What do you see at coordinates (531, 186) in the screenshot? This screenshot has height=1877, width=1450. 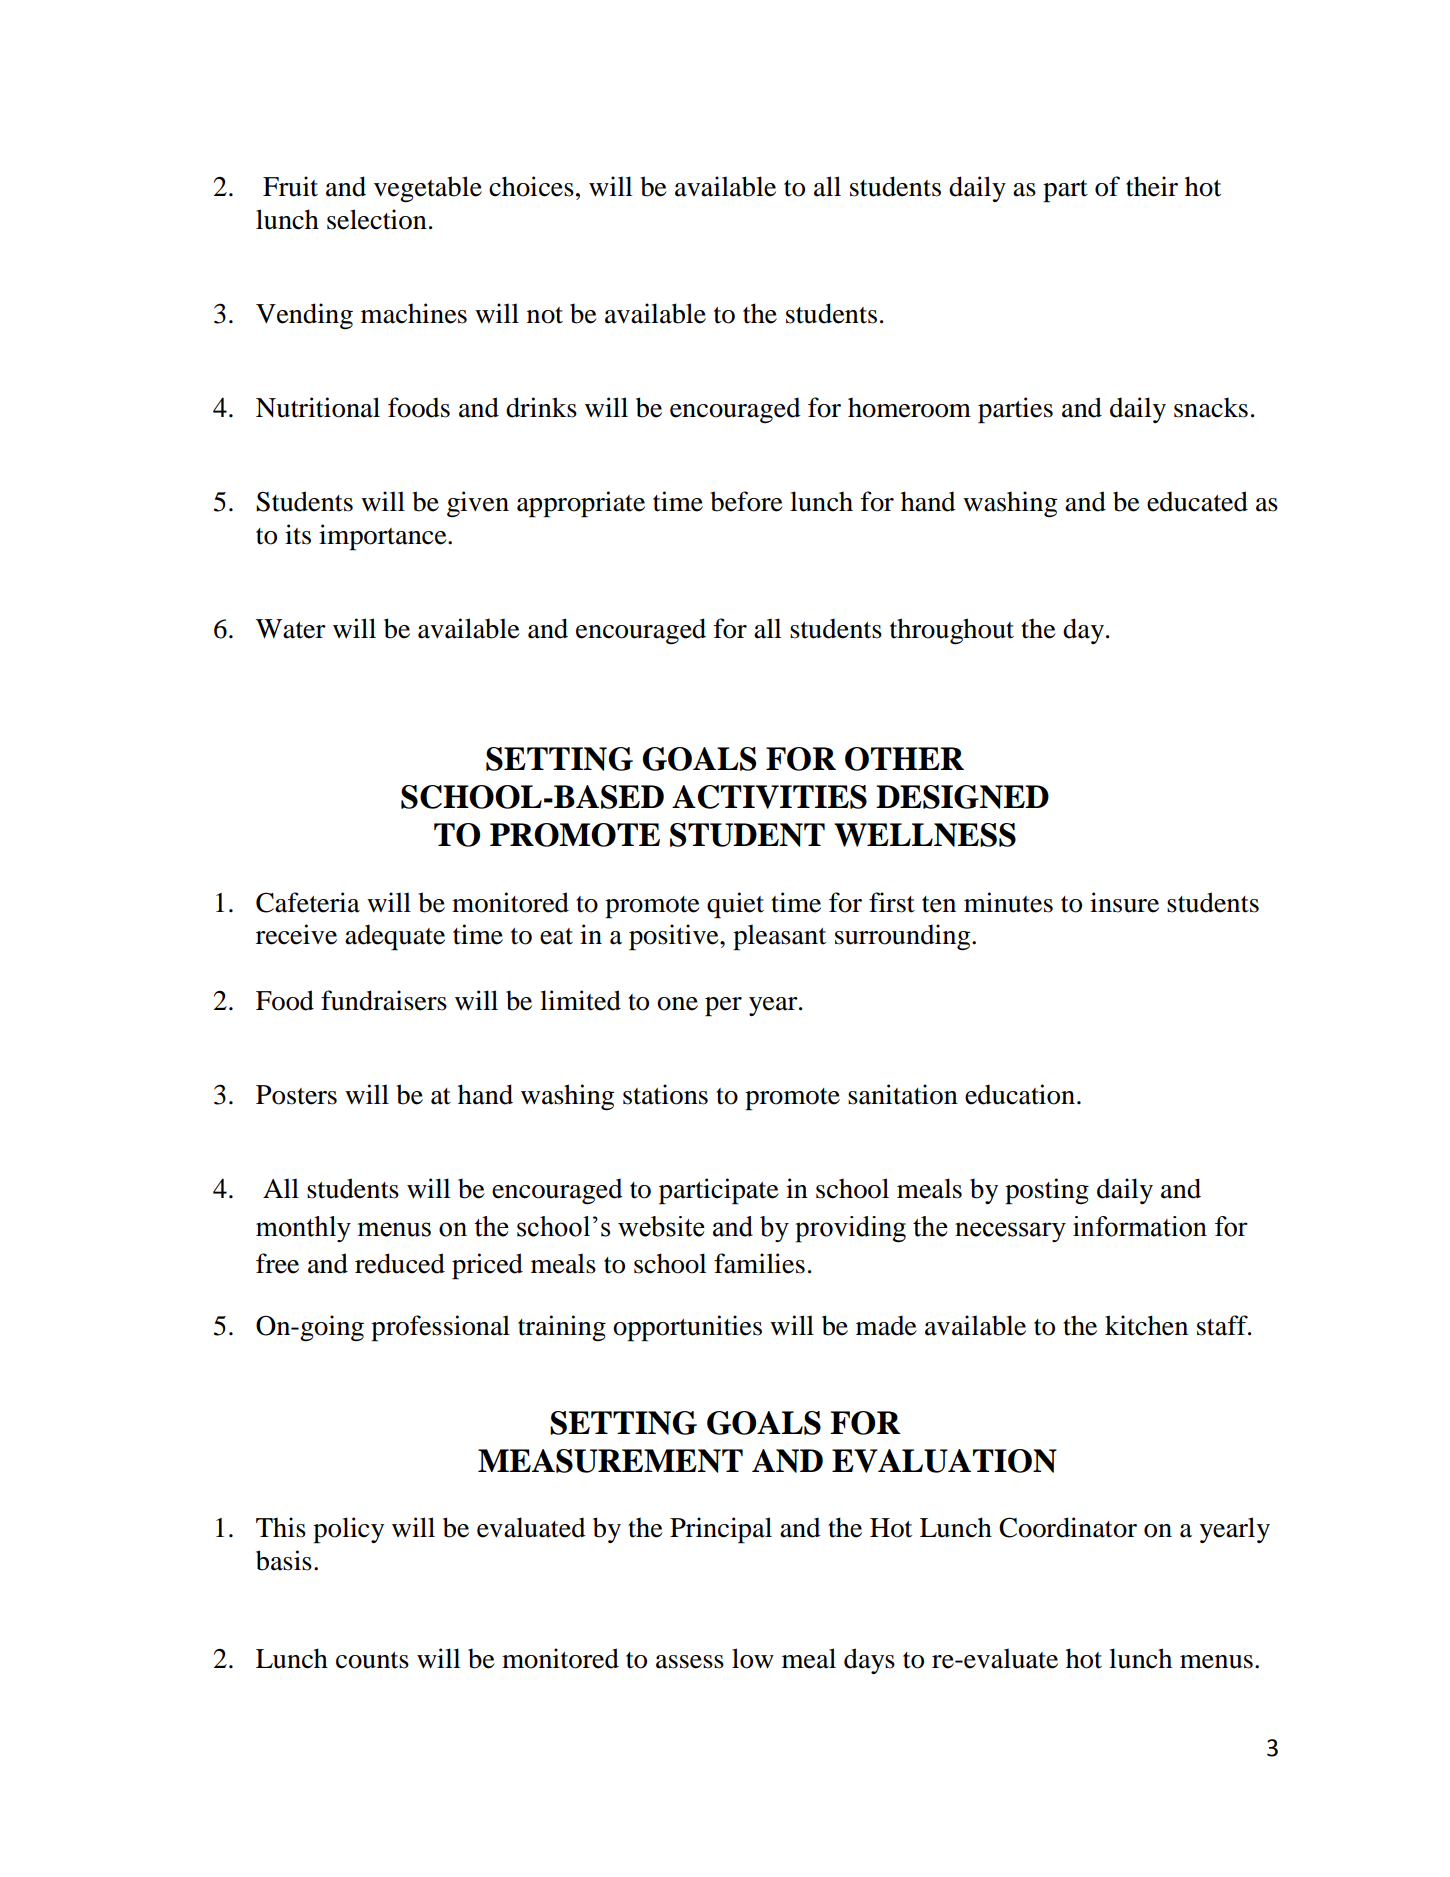 I see `choices` at bounding box center [531, 186].
